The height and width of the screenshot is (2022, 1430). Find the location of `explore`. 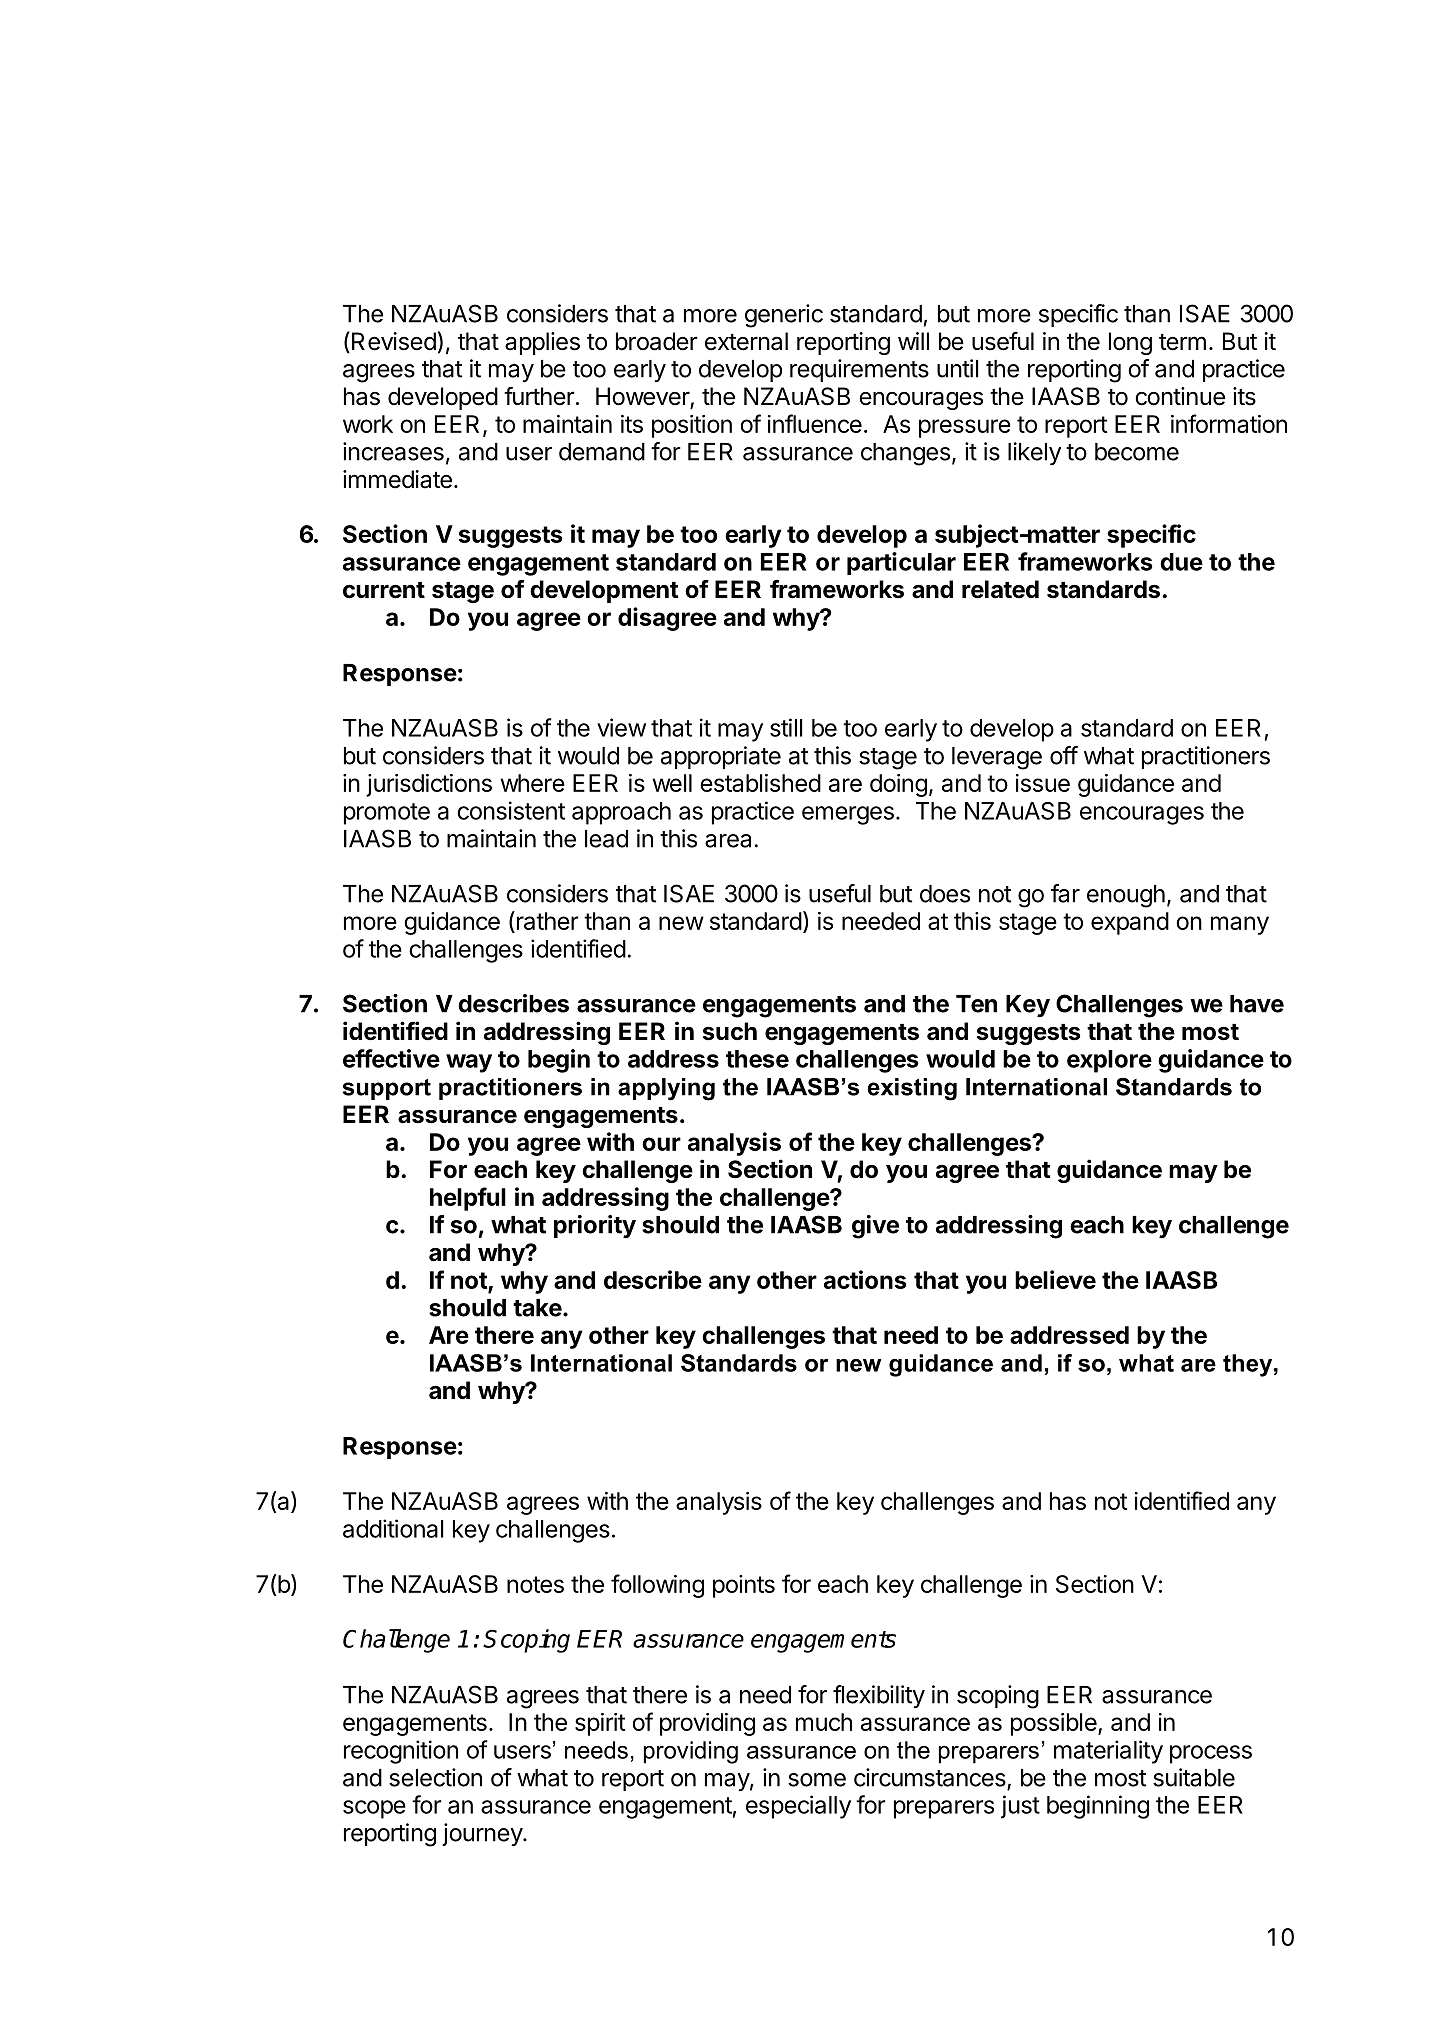

explore is located at coordinates (1109, 1061).
